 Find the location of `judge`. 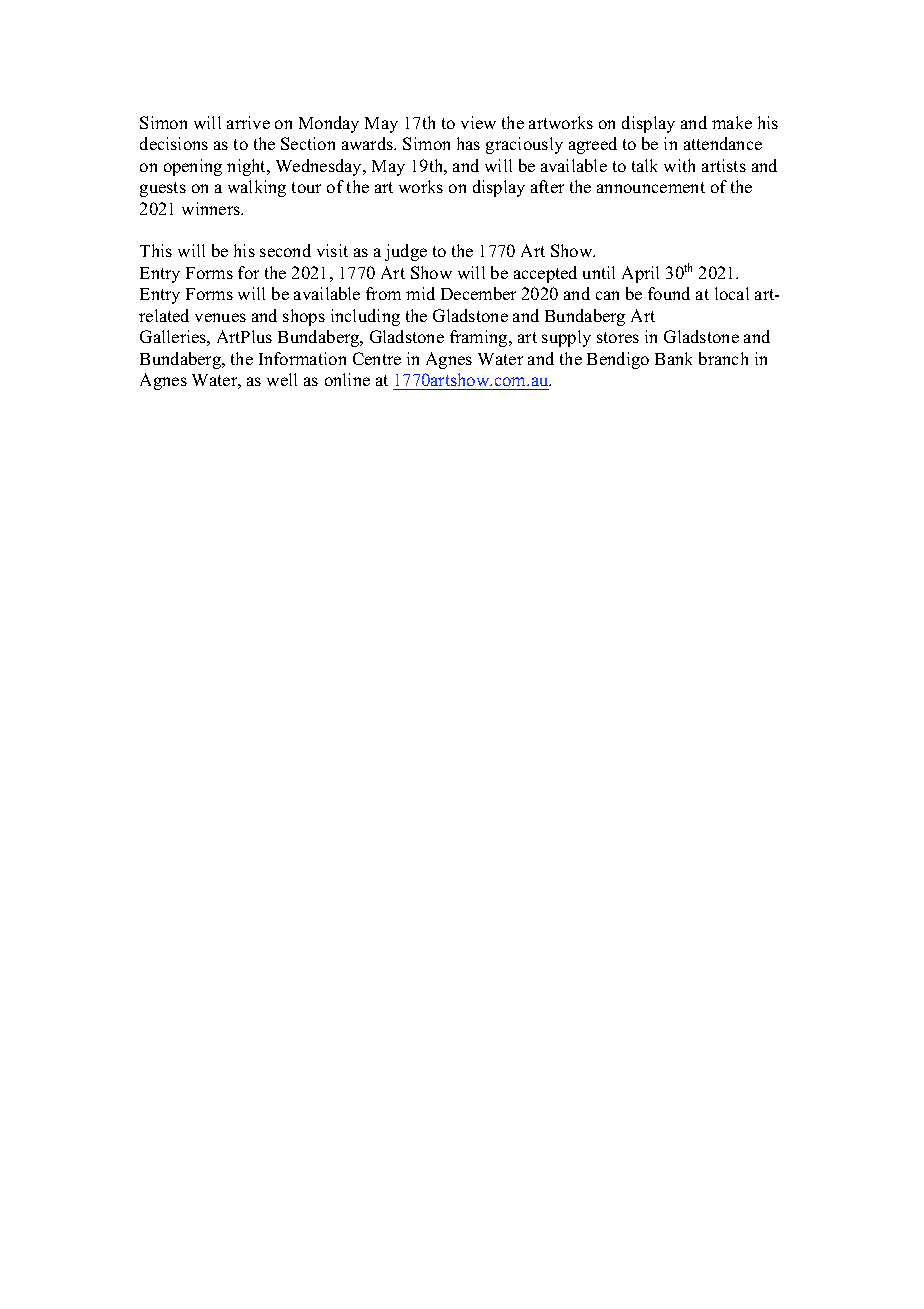

judge is located at coordinates (406, 252).
